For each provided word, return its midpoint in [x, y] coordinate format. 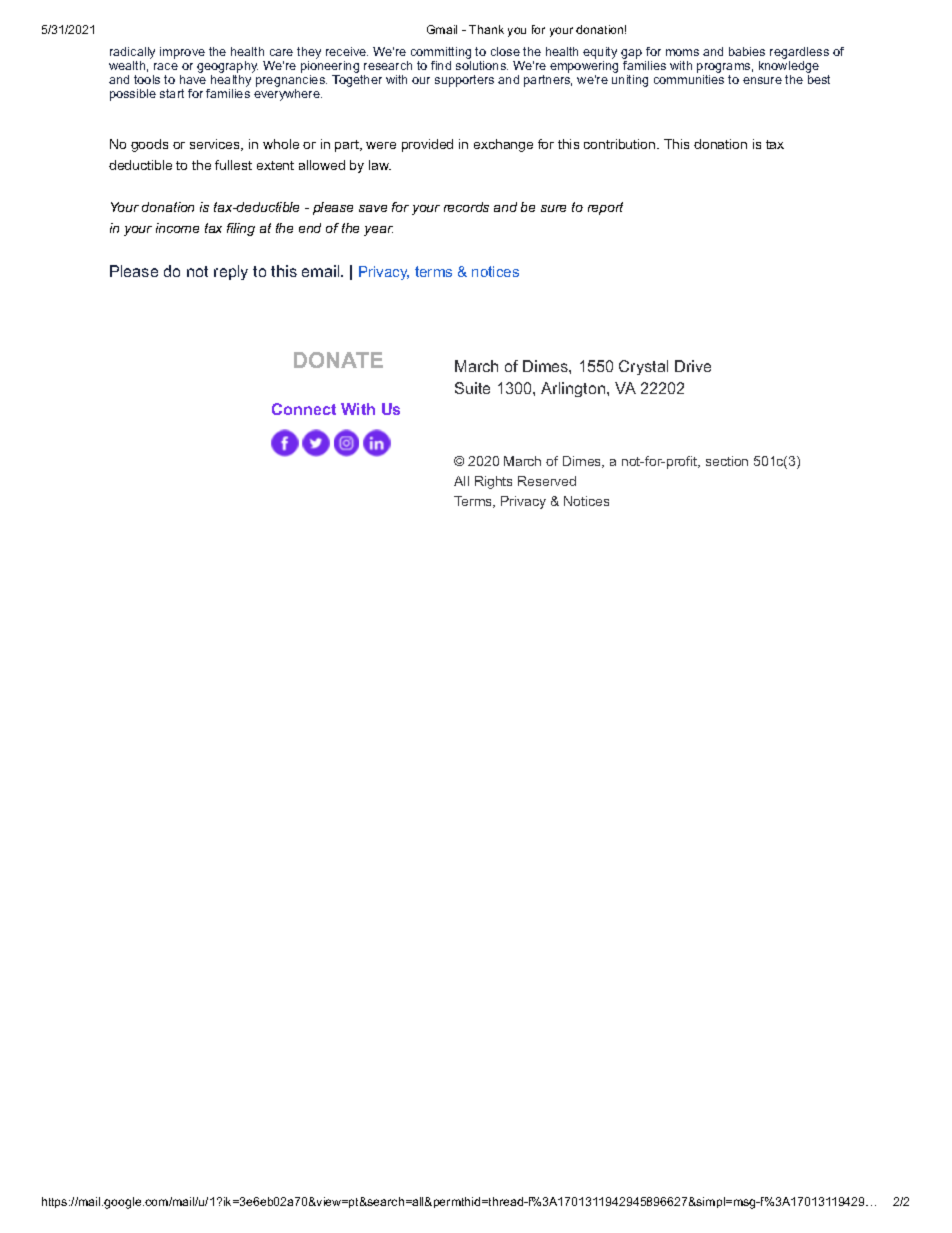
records [466, 207]
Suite [472, 388]
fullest [233, 165]
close [505, 51]
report [605, 208]
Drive [693, 366]
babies [747, 51]
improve [182, 53]
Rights [493, 482]
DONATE [338, 360]
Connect [304, 409]
